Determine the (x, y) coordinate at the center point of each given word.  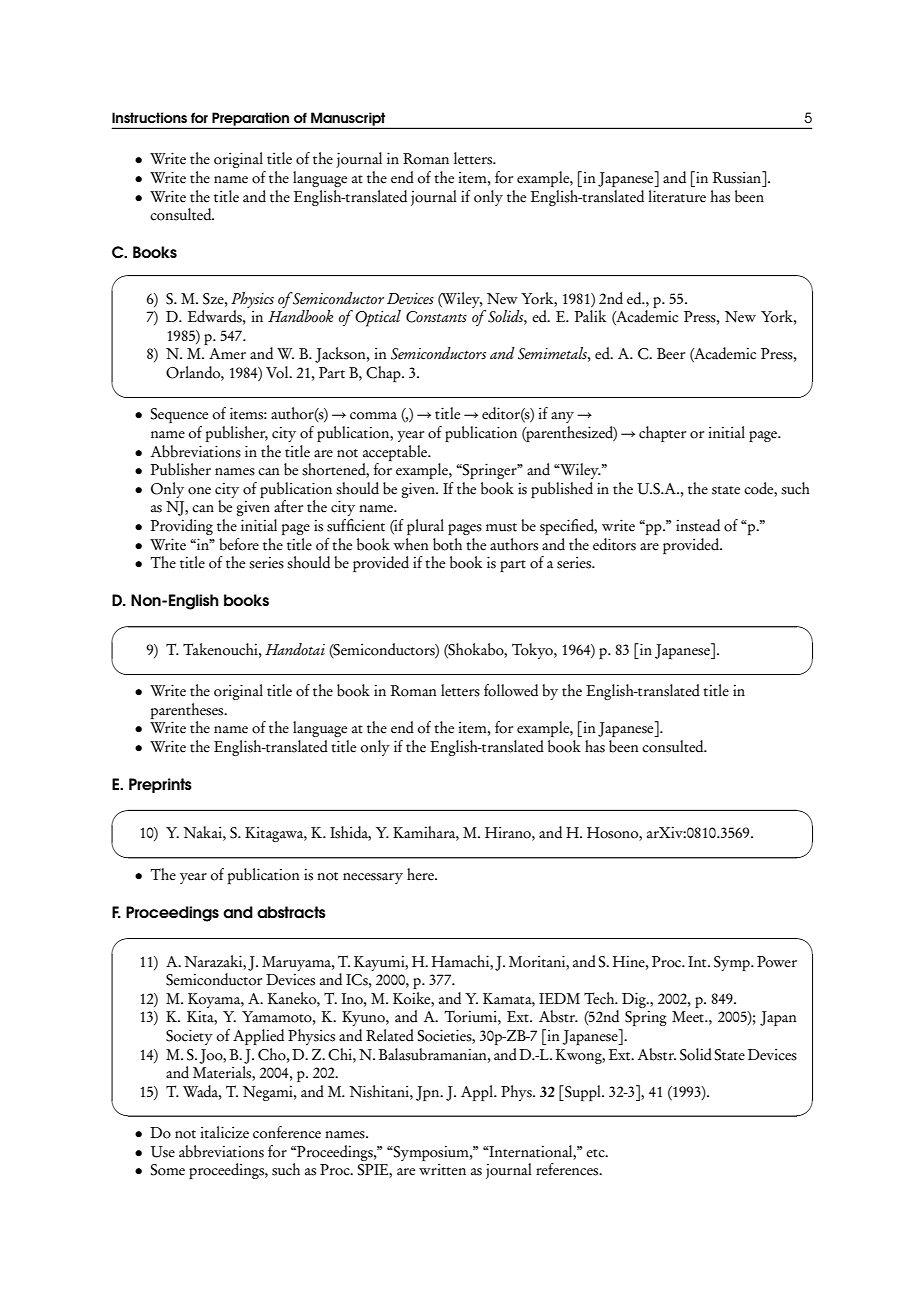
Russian (738, 177)
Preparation (251, 120)
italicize (224, 1132)
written (442, 1170)
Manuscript (348, 120)
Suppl (583, 1093)
